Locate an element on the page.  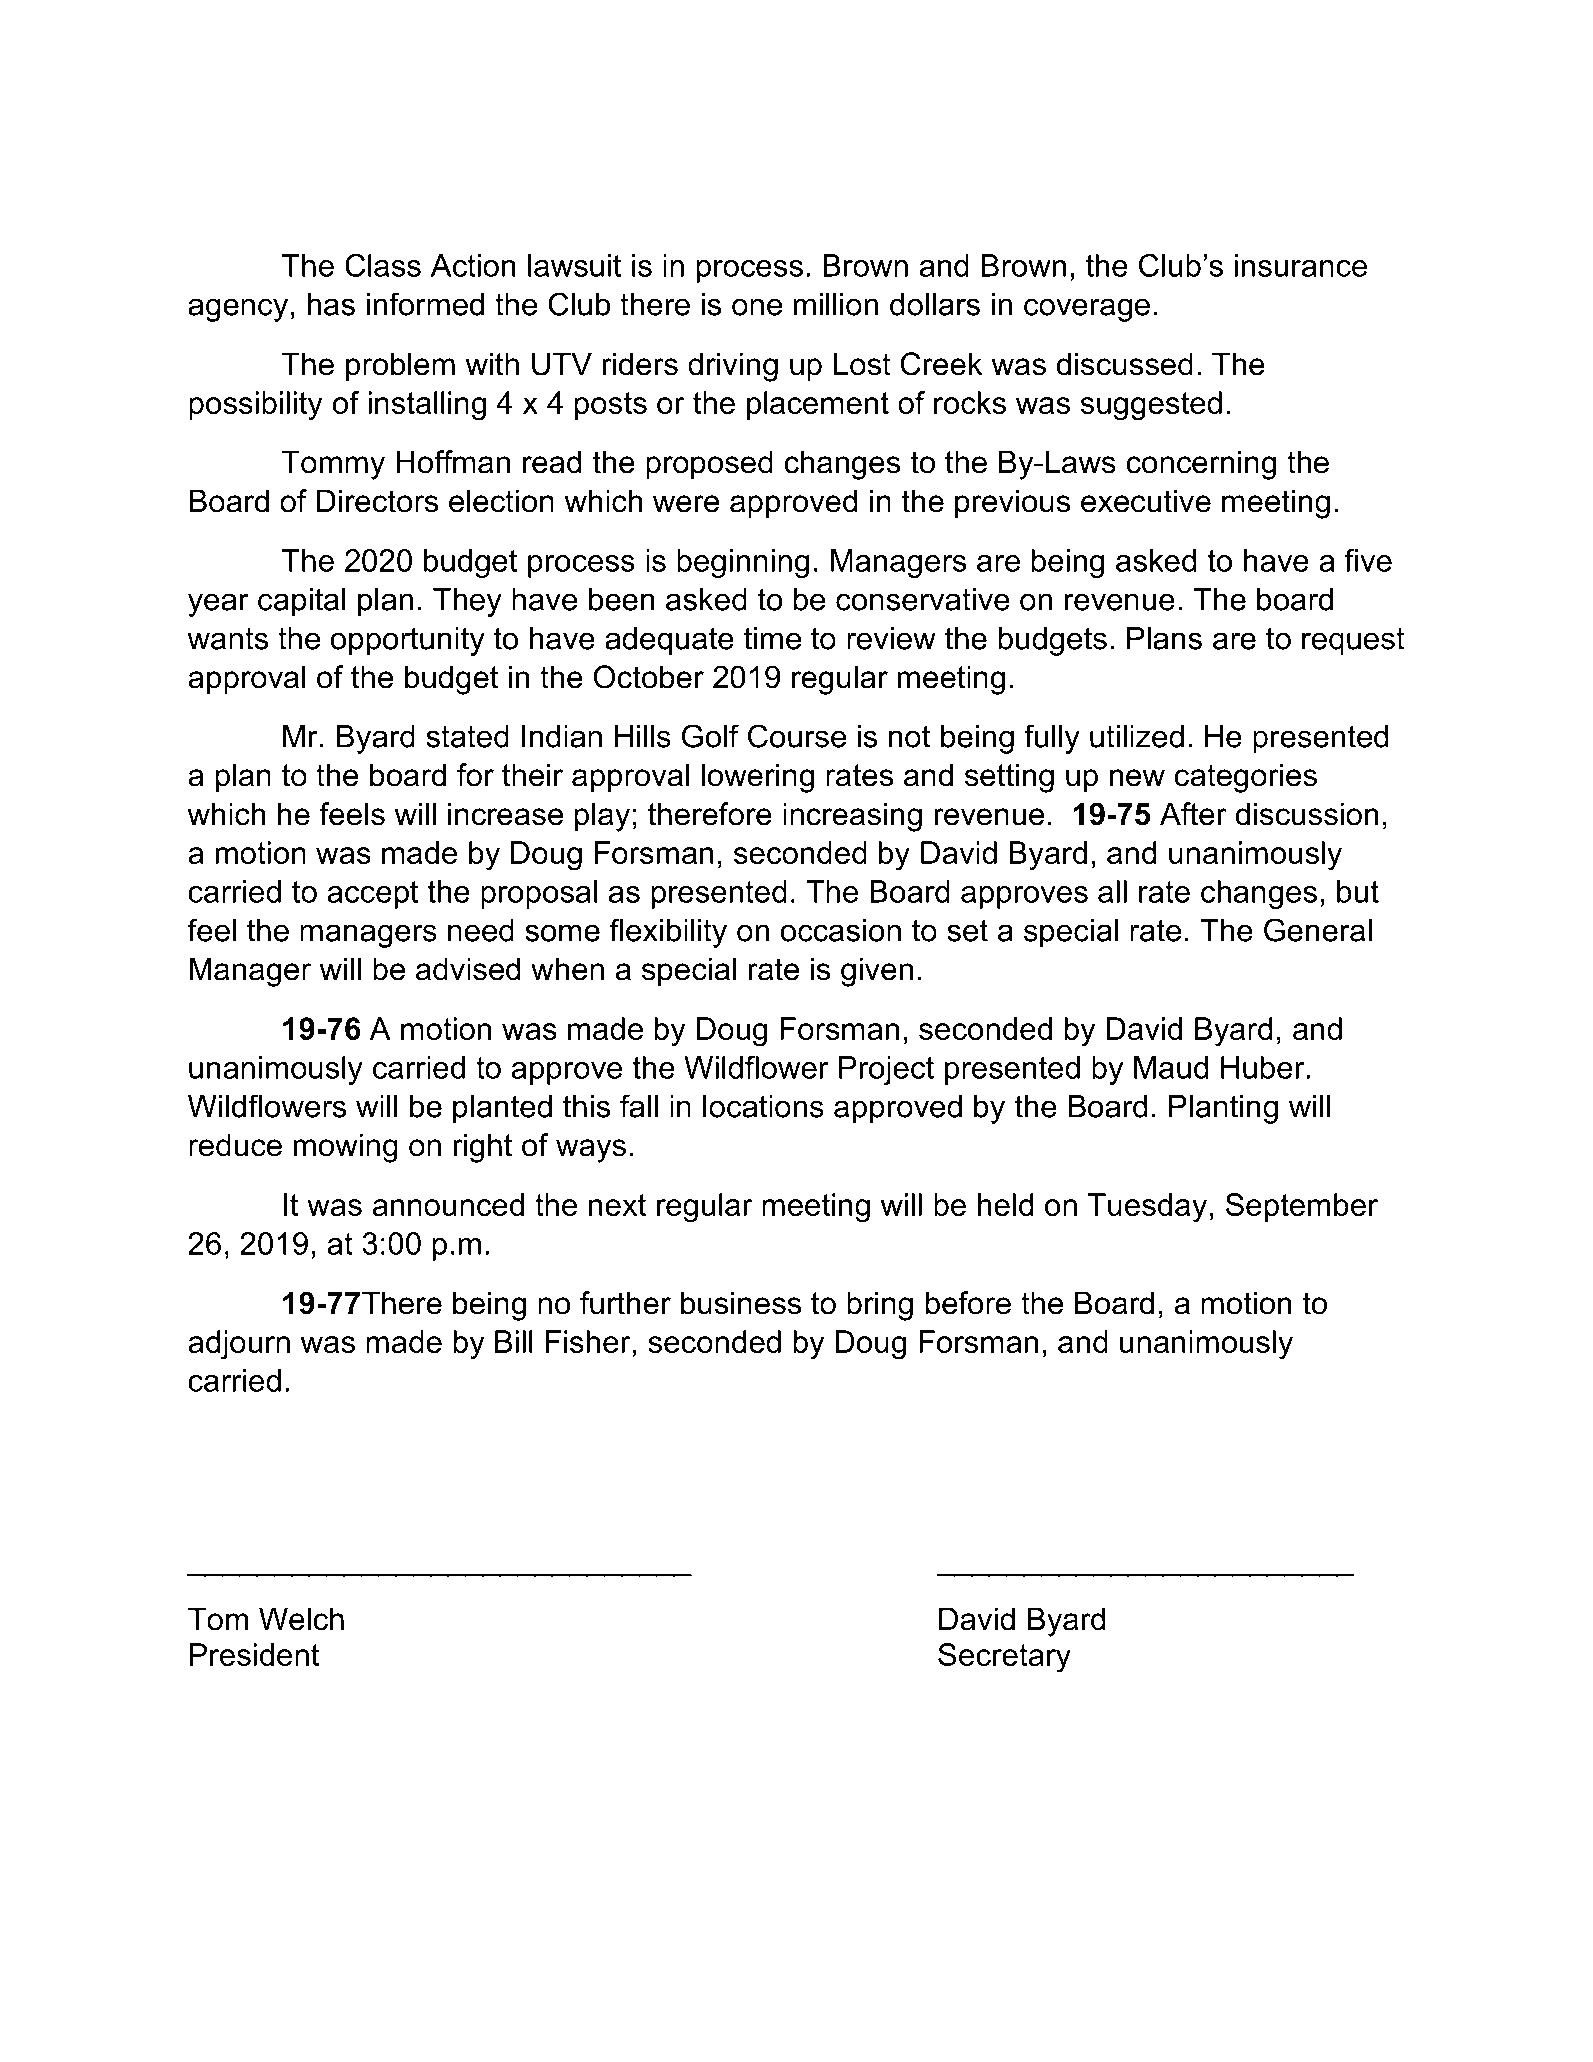
September is located at coordinates (1302, 1207).
